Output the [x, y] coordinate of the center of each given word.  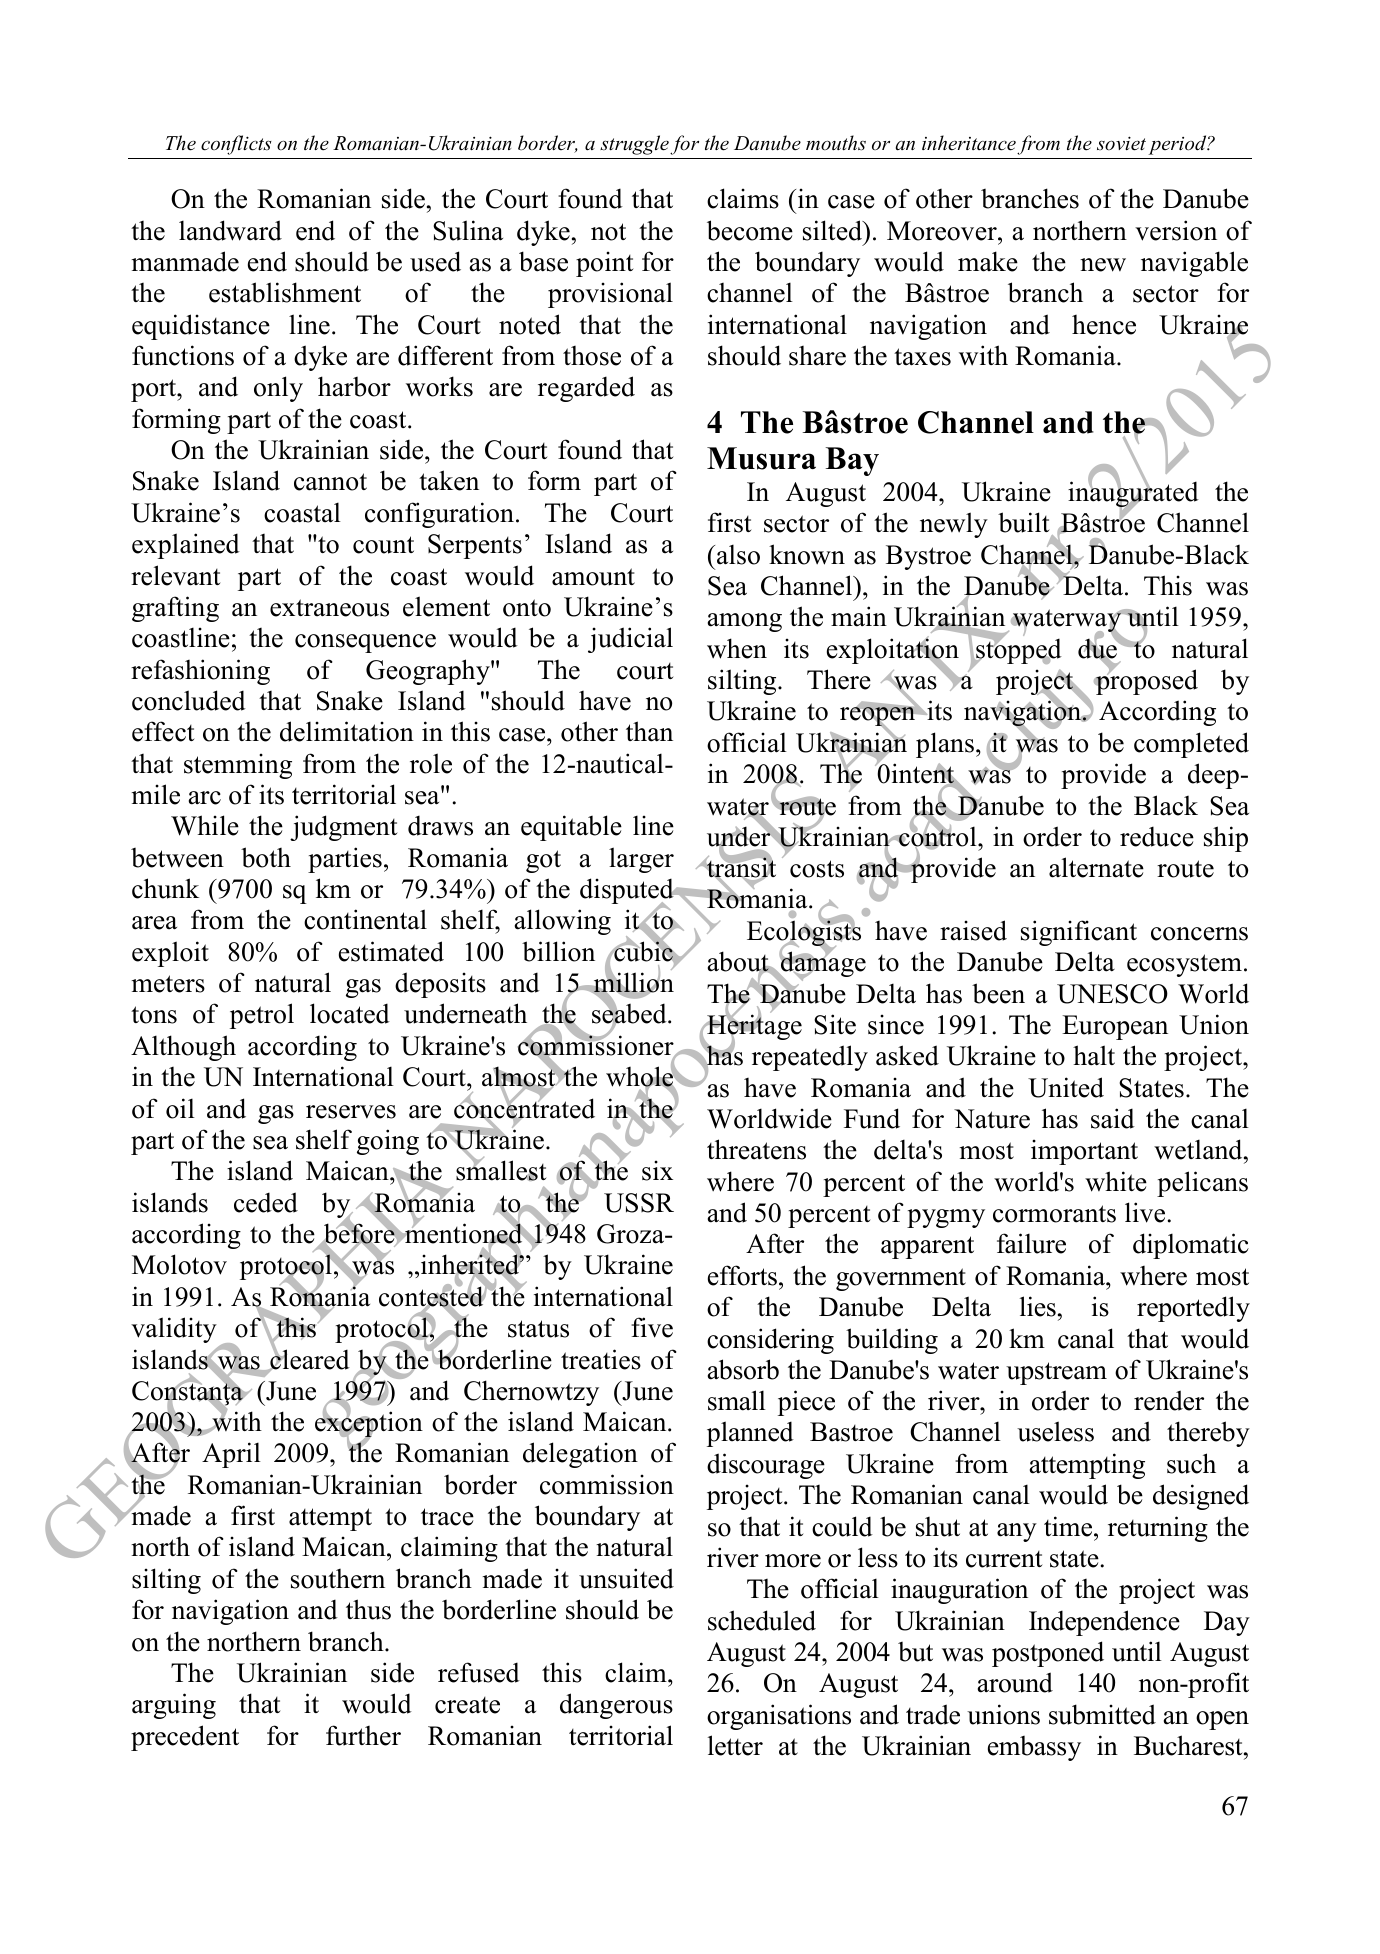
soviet [1121, 143]
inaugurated [1133, 495]
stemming [238, 766]
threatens [756, 1149]
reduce [1157, 836]
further [363, 1735]
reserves [351, 1112]
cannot [330, 482]
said [1113, 1118]
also [738, 554]
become [750, 230]
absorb [743, 1369]
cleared [309, 1359]
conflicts [236, 145]
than [649, 731]
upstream [1056, 1373]
